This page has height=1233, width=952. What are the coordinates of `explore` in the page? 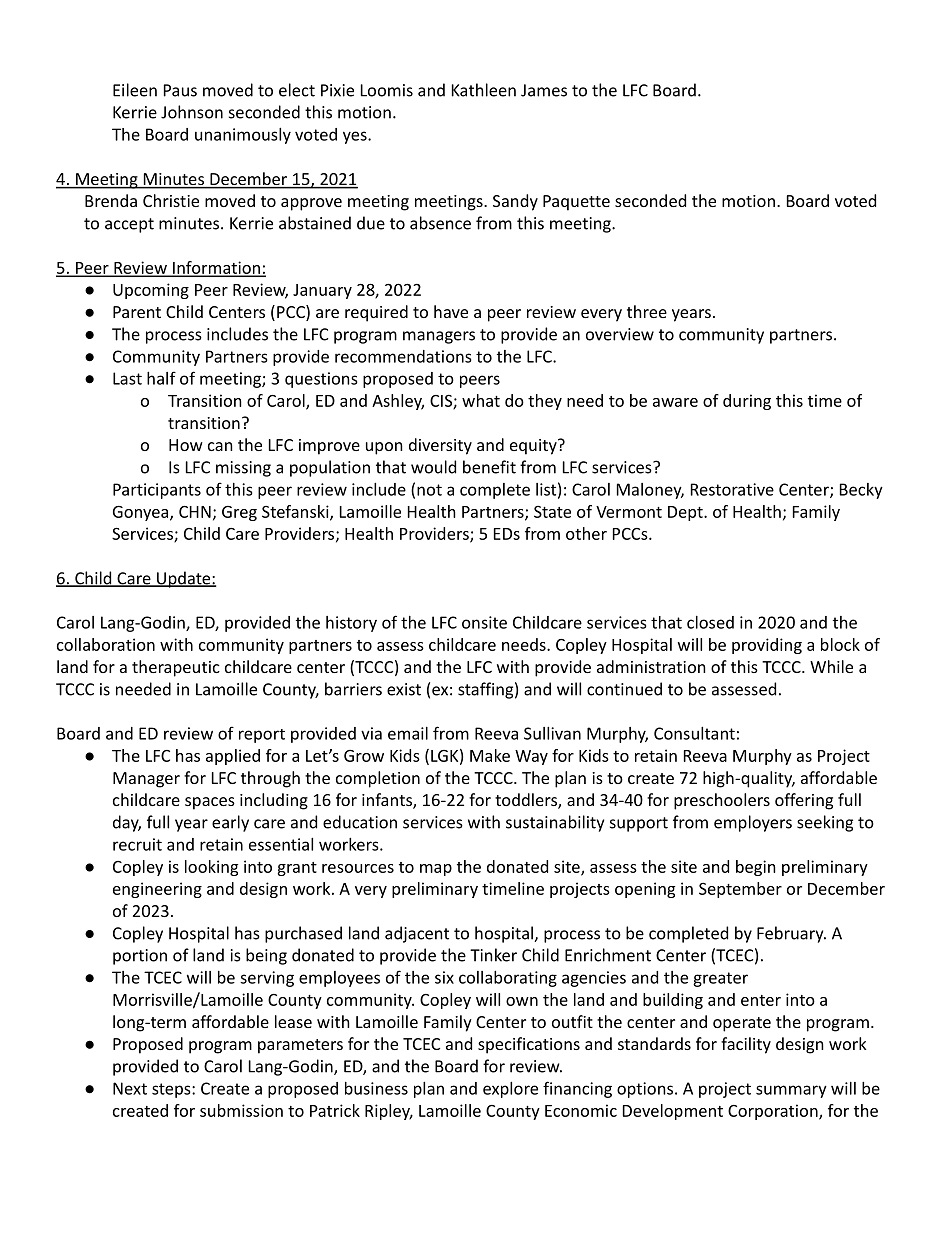 It's located at (510, 1090).
